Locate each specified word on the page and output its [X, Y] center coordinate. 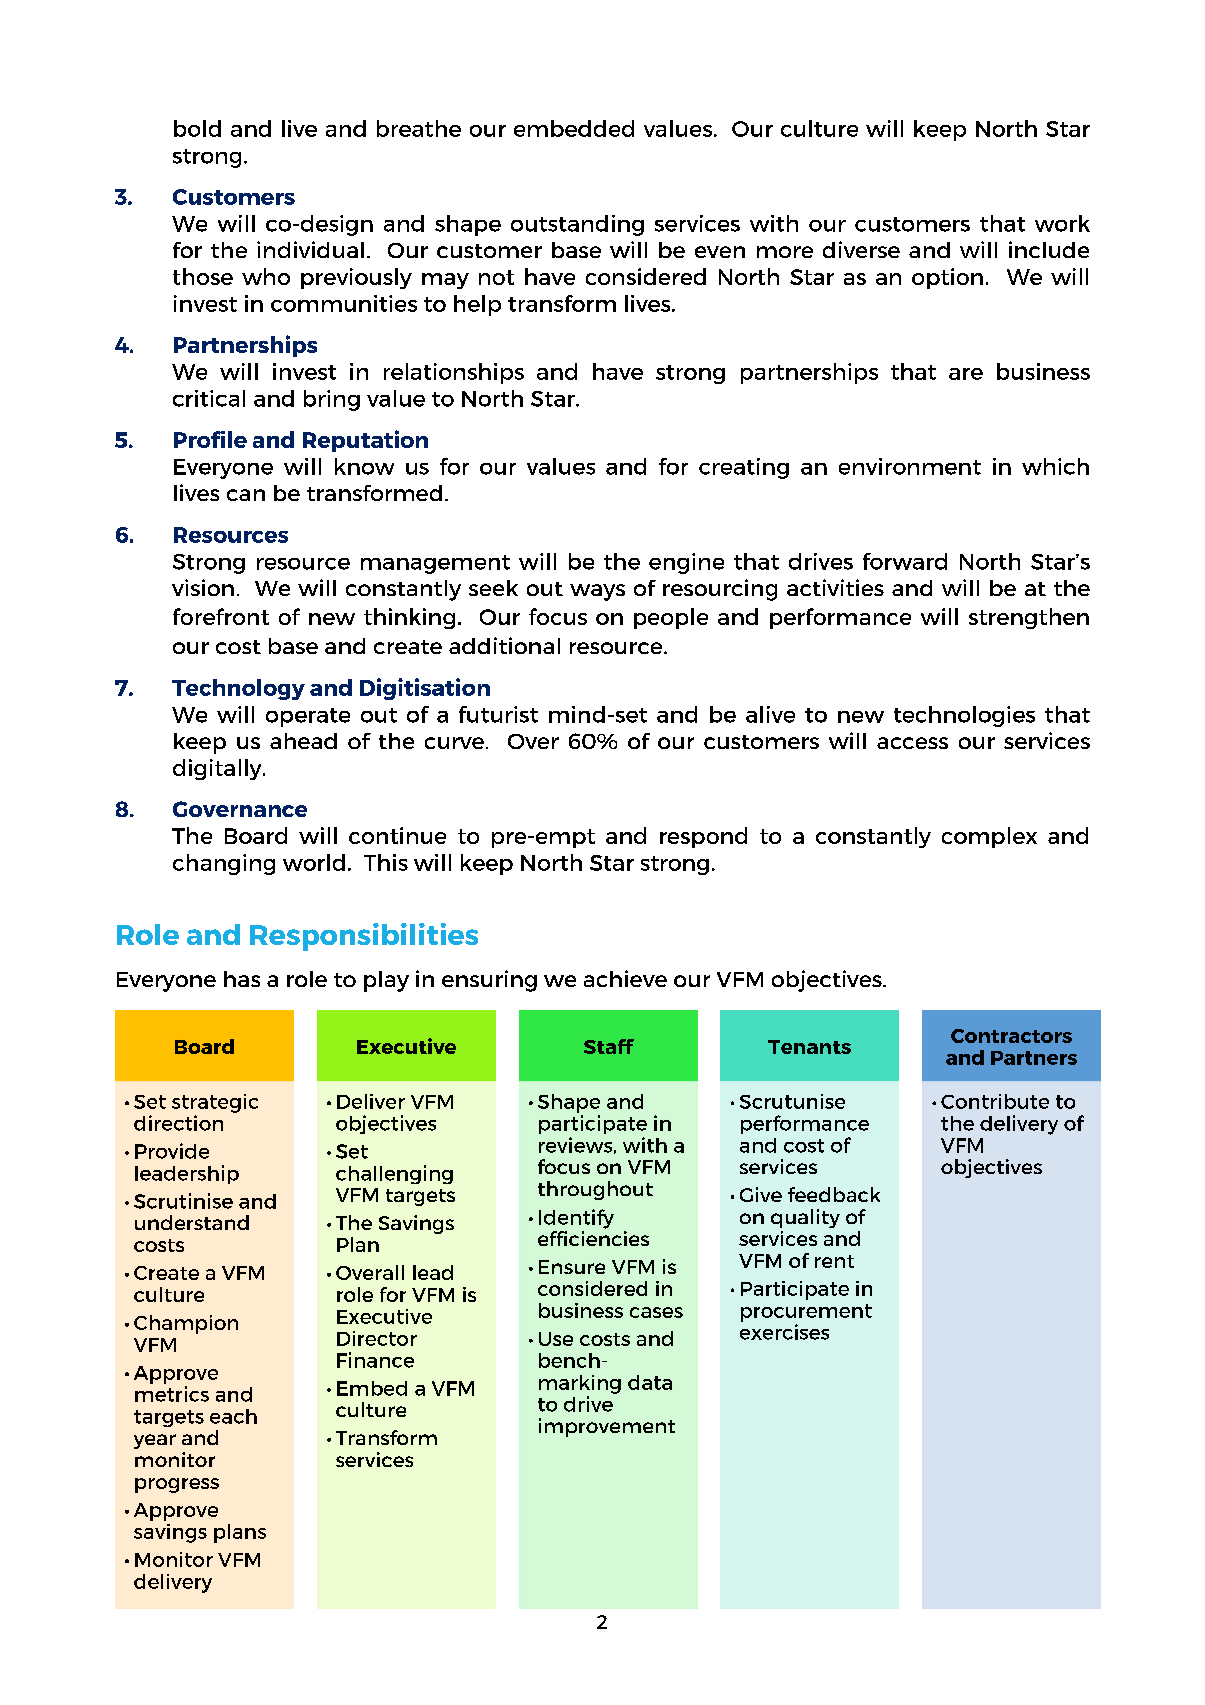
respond [703, 837]
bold [197, 128]
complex [989, 837]
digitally [218, 769]
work [1062, 223]
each [233, 1416]
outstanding [577, 225]
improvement [607, 1427]
